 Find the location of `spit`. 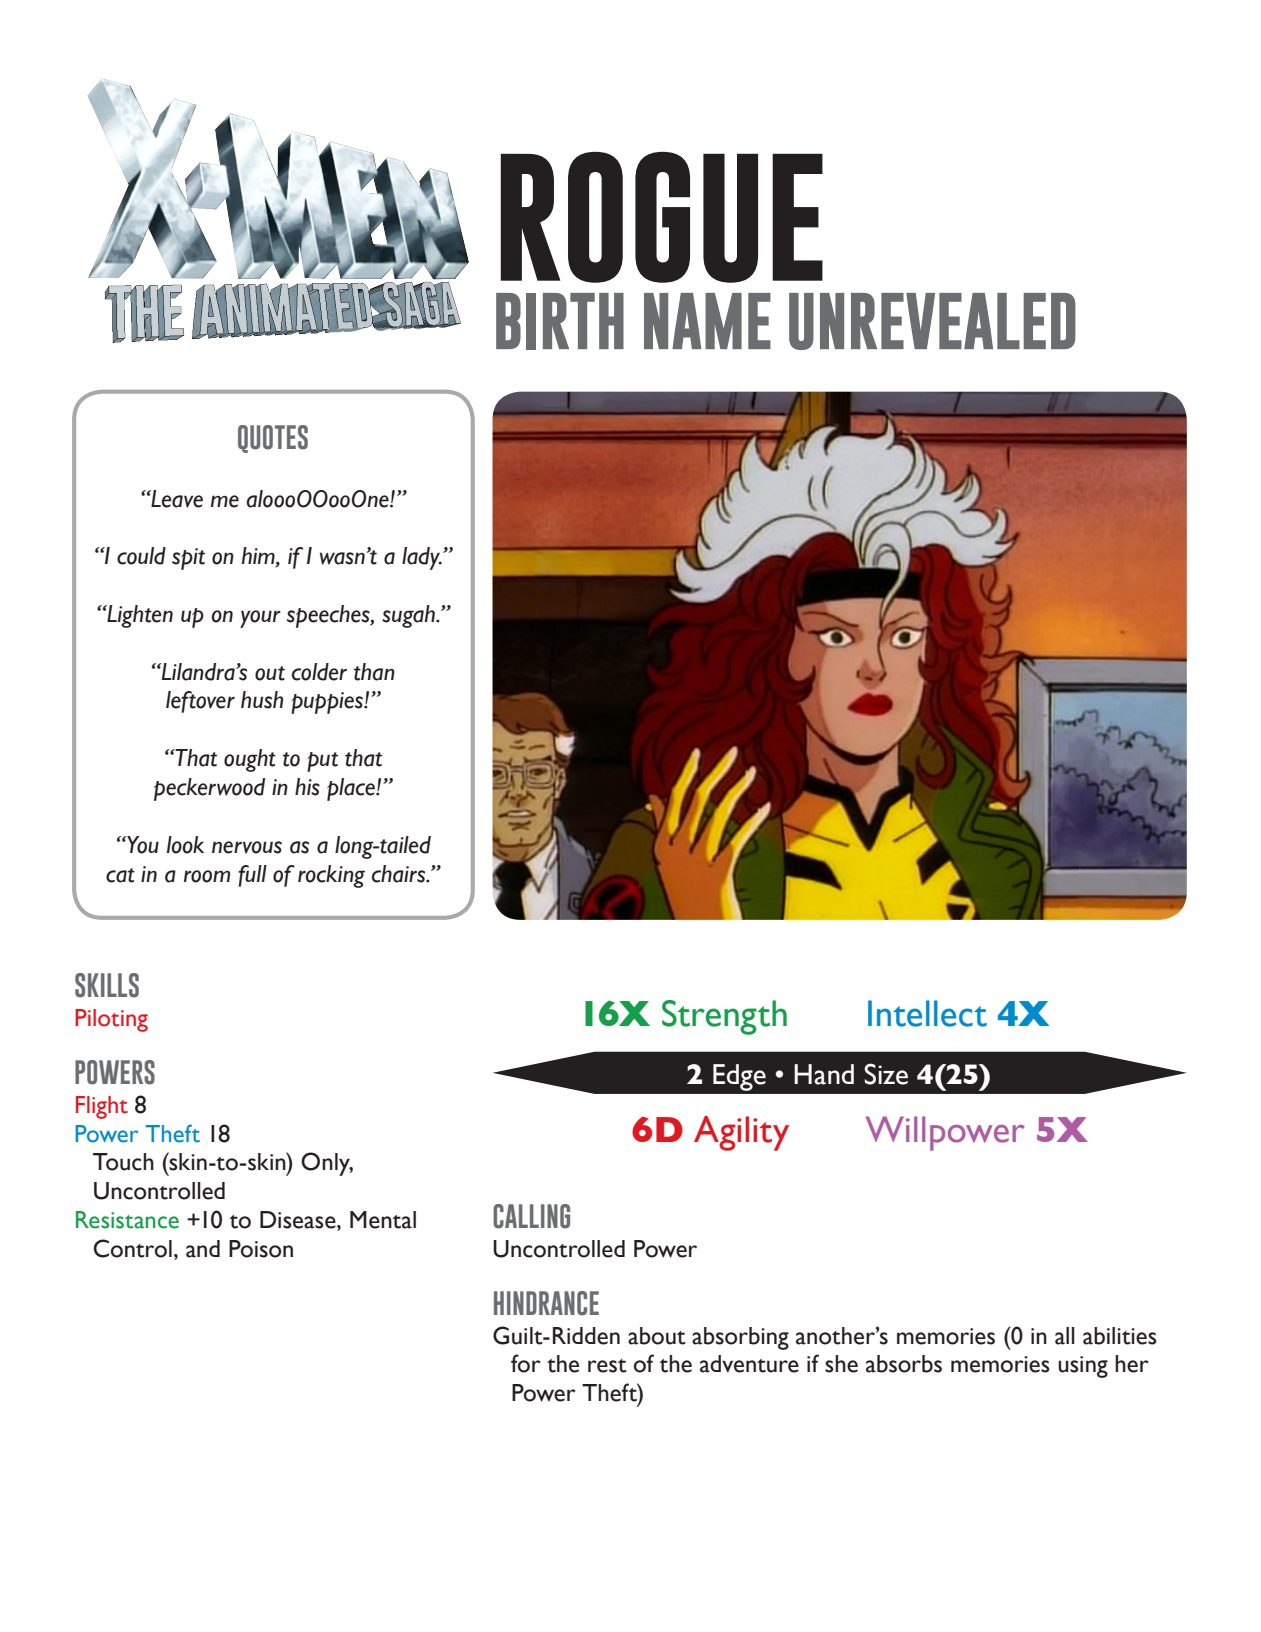

spit is located at coordinates (188, 559).
